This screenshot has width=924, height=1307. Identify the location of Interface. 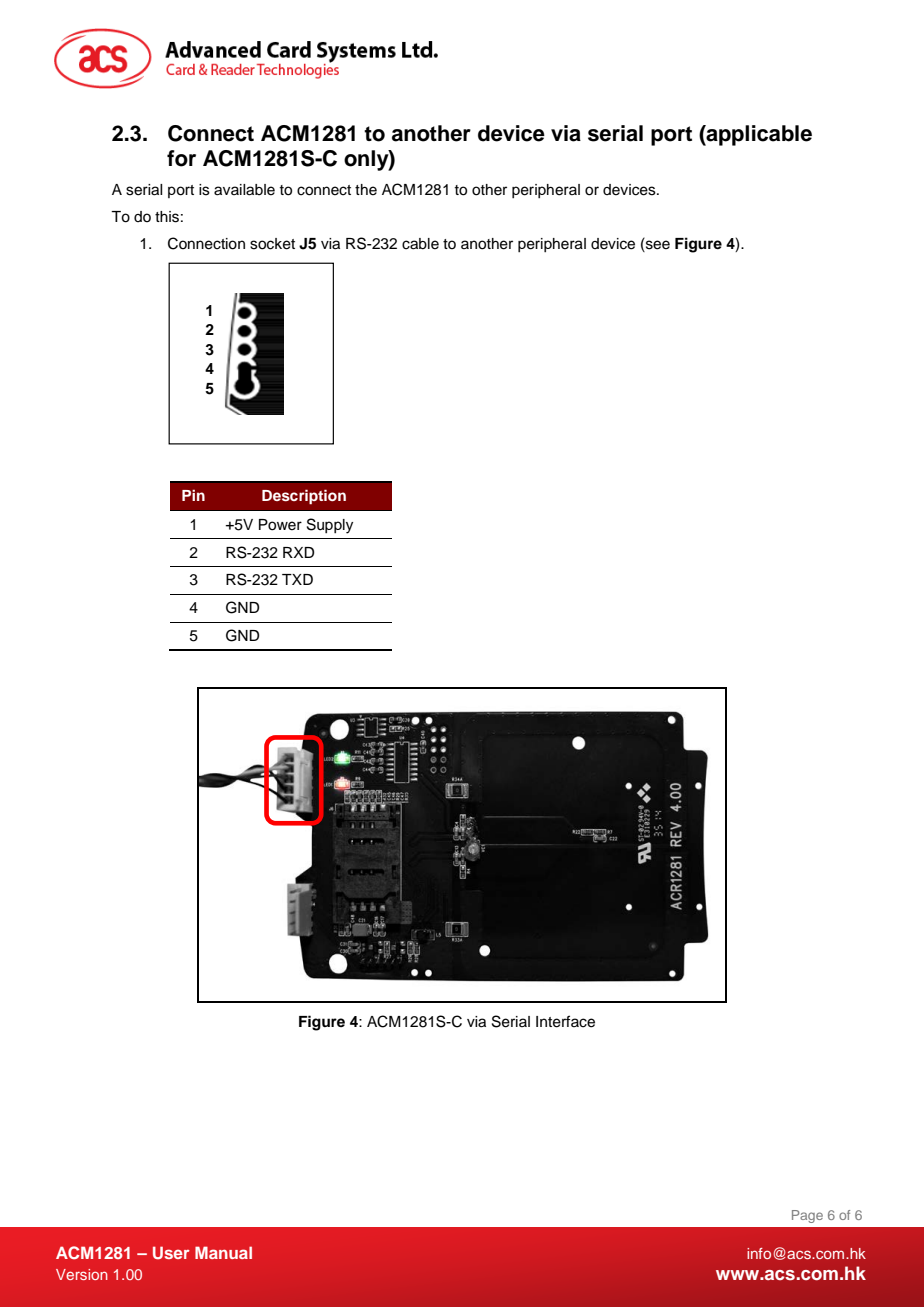
(565, 1021).
